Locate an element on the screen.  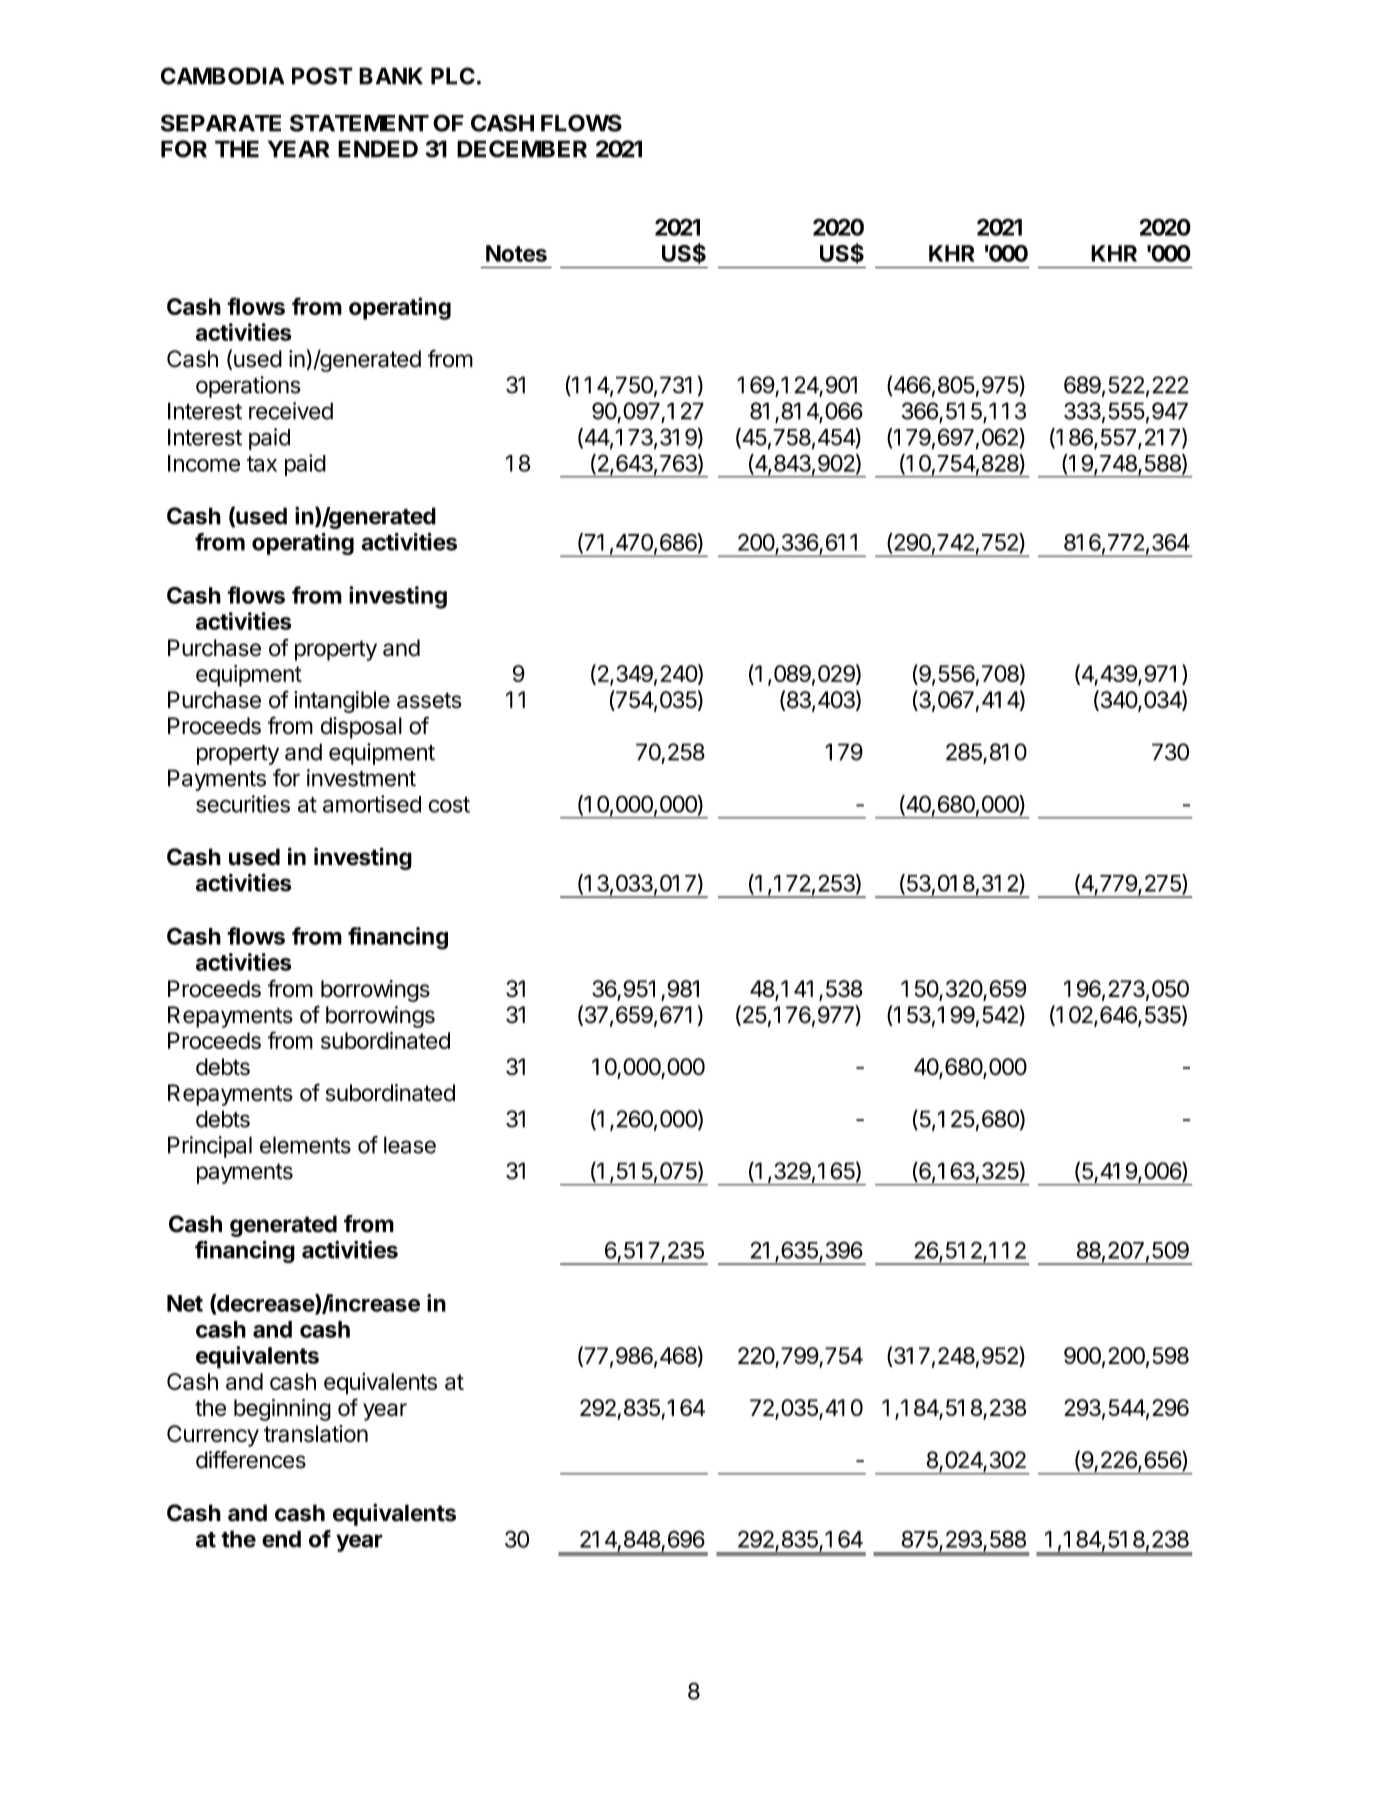
PLC is located at coordinates (453, 76).
